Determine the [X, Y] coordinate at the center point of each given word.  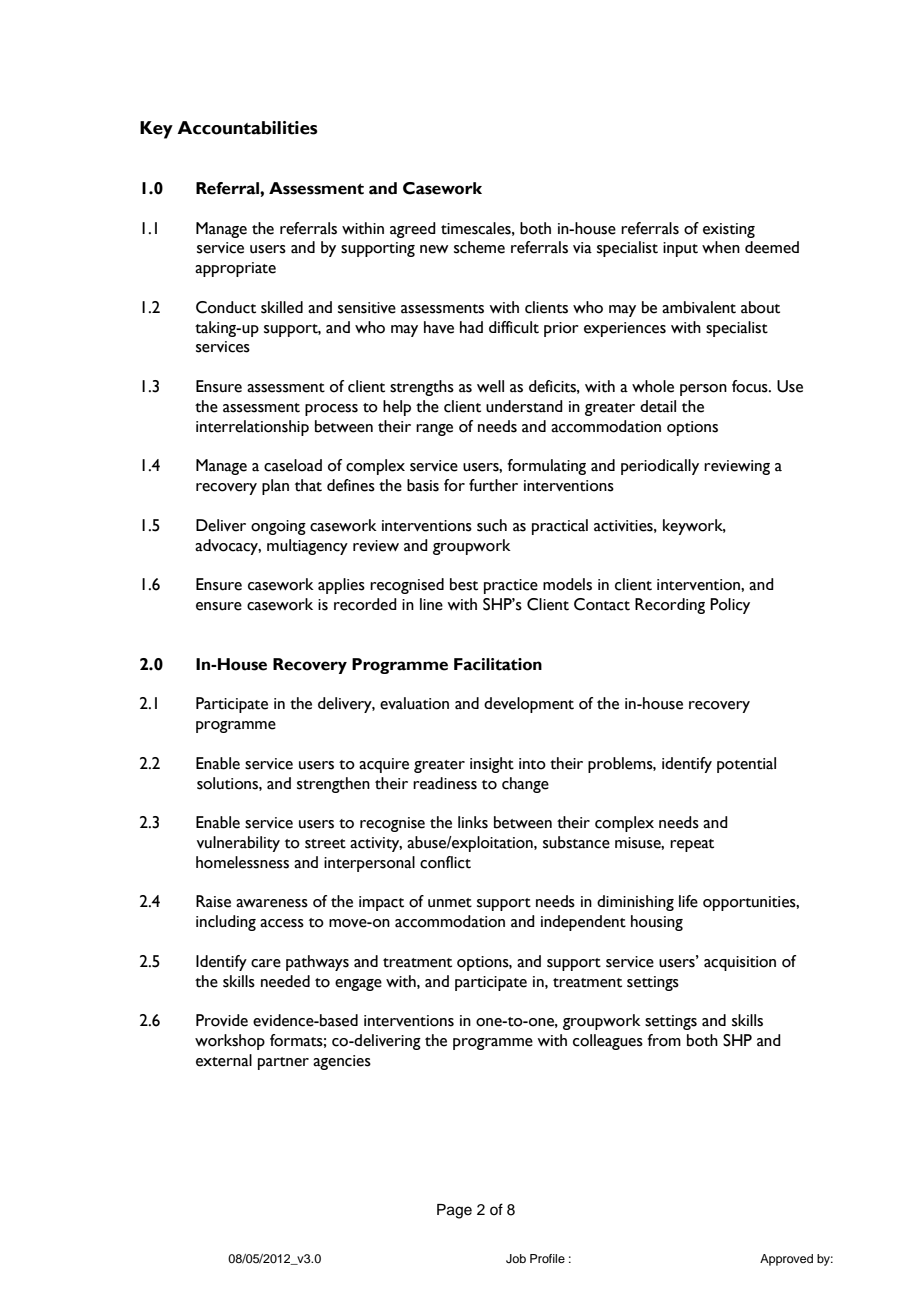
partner [283, 1063]
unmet [450, 903]
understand [524, 406]
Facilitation [498, 664]
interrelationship [252, 428]
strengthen [333, 785]
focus [751, 386]
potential [746, 765]
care [266, 963]
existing [729, 230]
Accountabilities [247, 128]
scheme [479, 247]
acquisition [740, 963]
